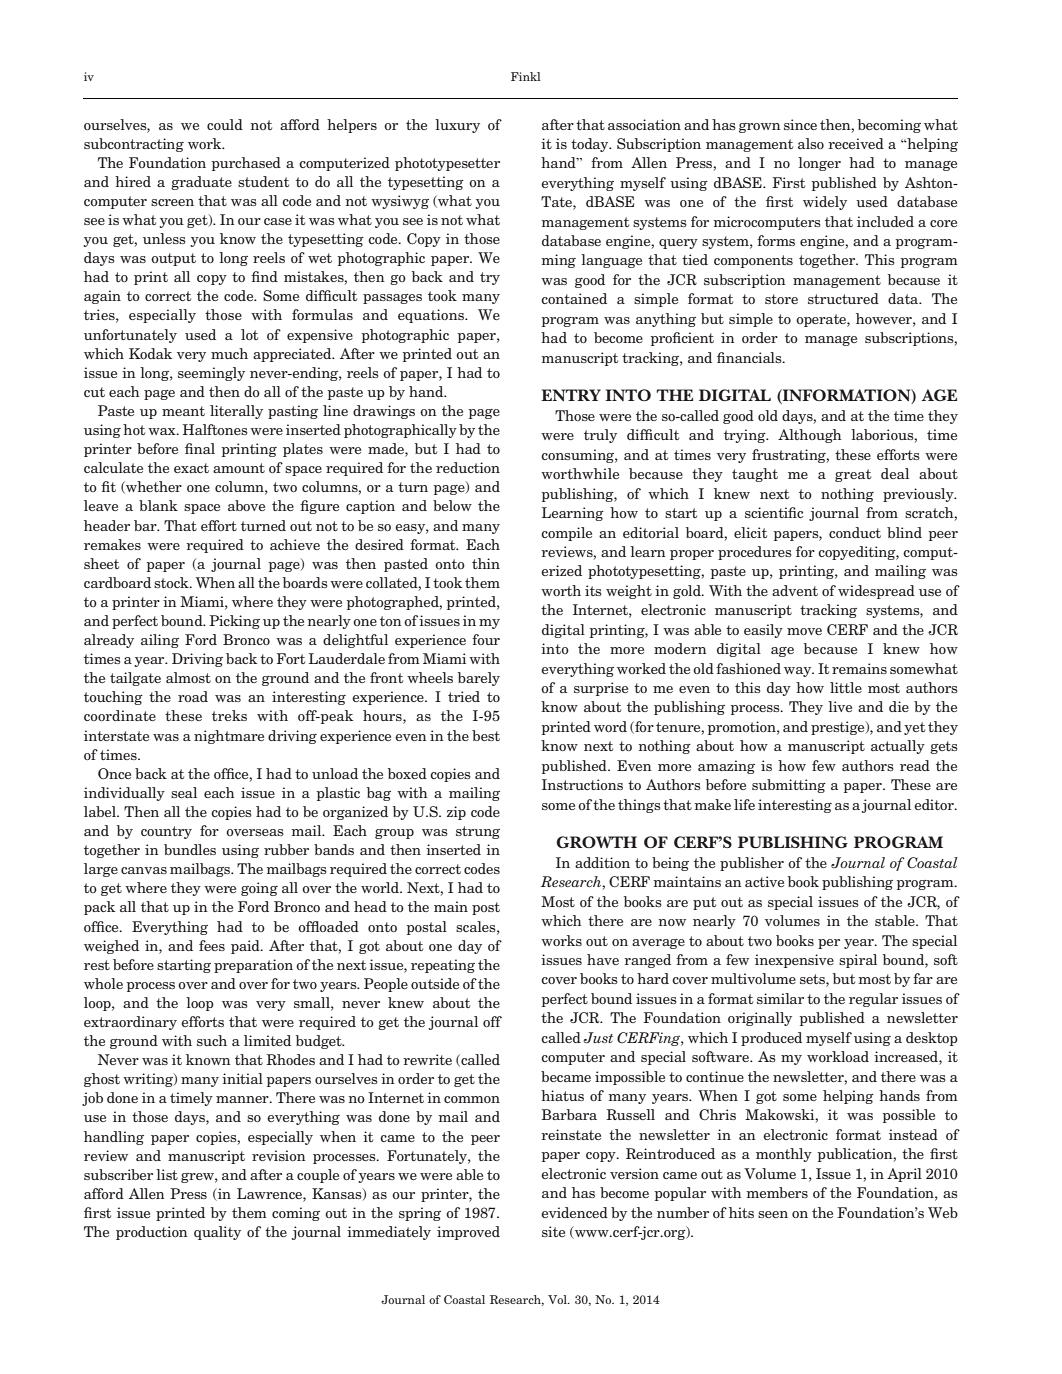 This document has height=1374, width=1062. I want to click on road, so click(193, 696).
